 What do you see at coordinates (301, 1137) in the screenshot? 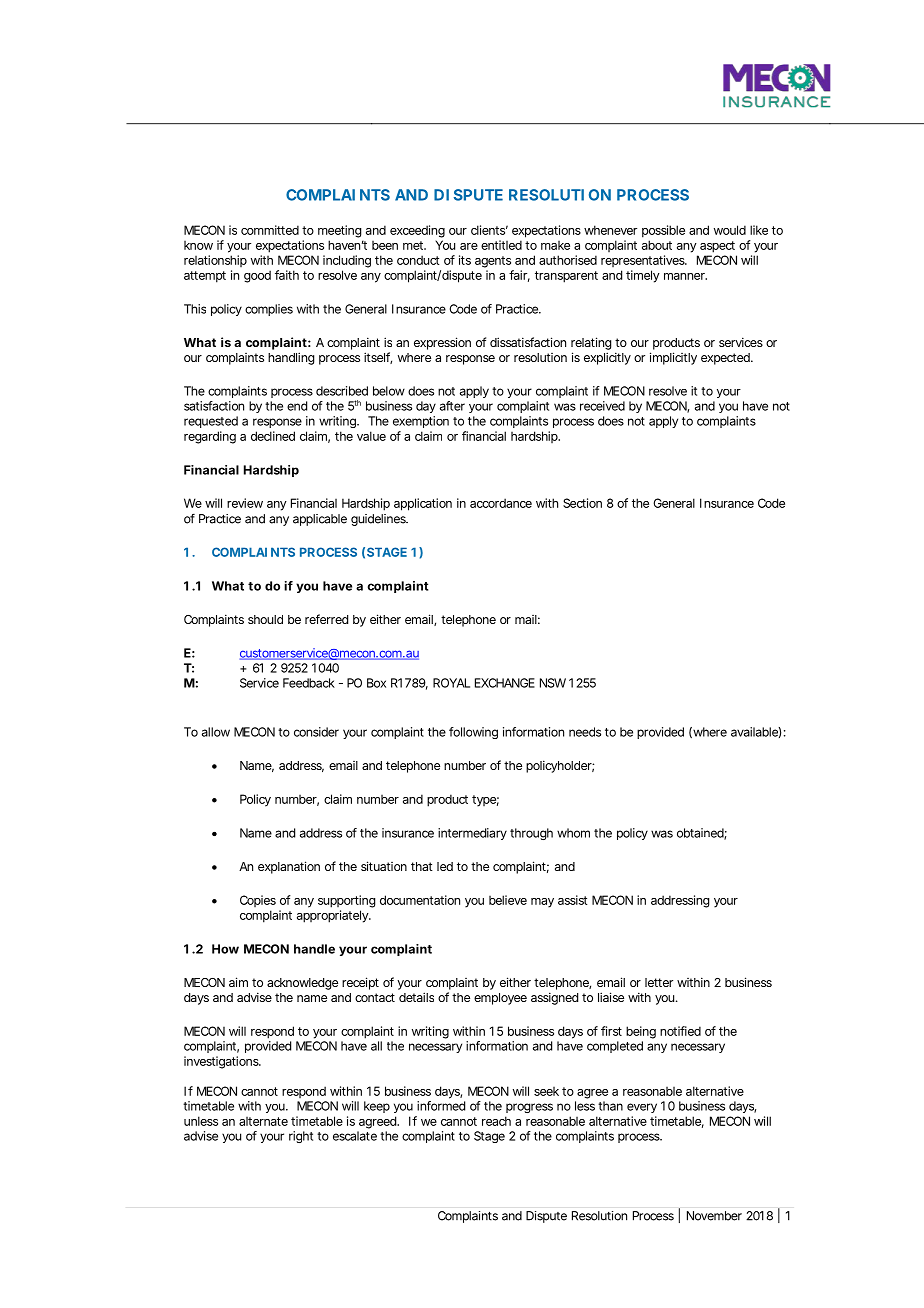
I see `right` at bounding box center [301, 1137].
